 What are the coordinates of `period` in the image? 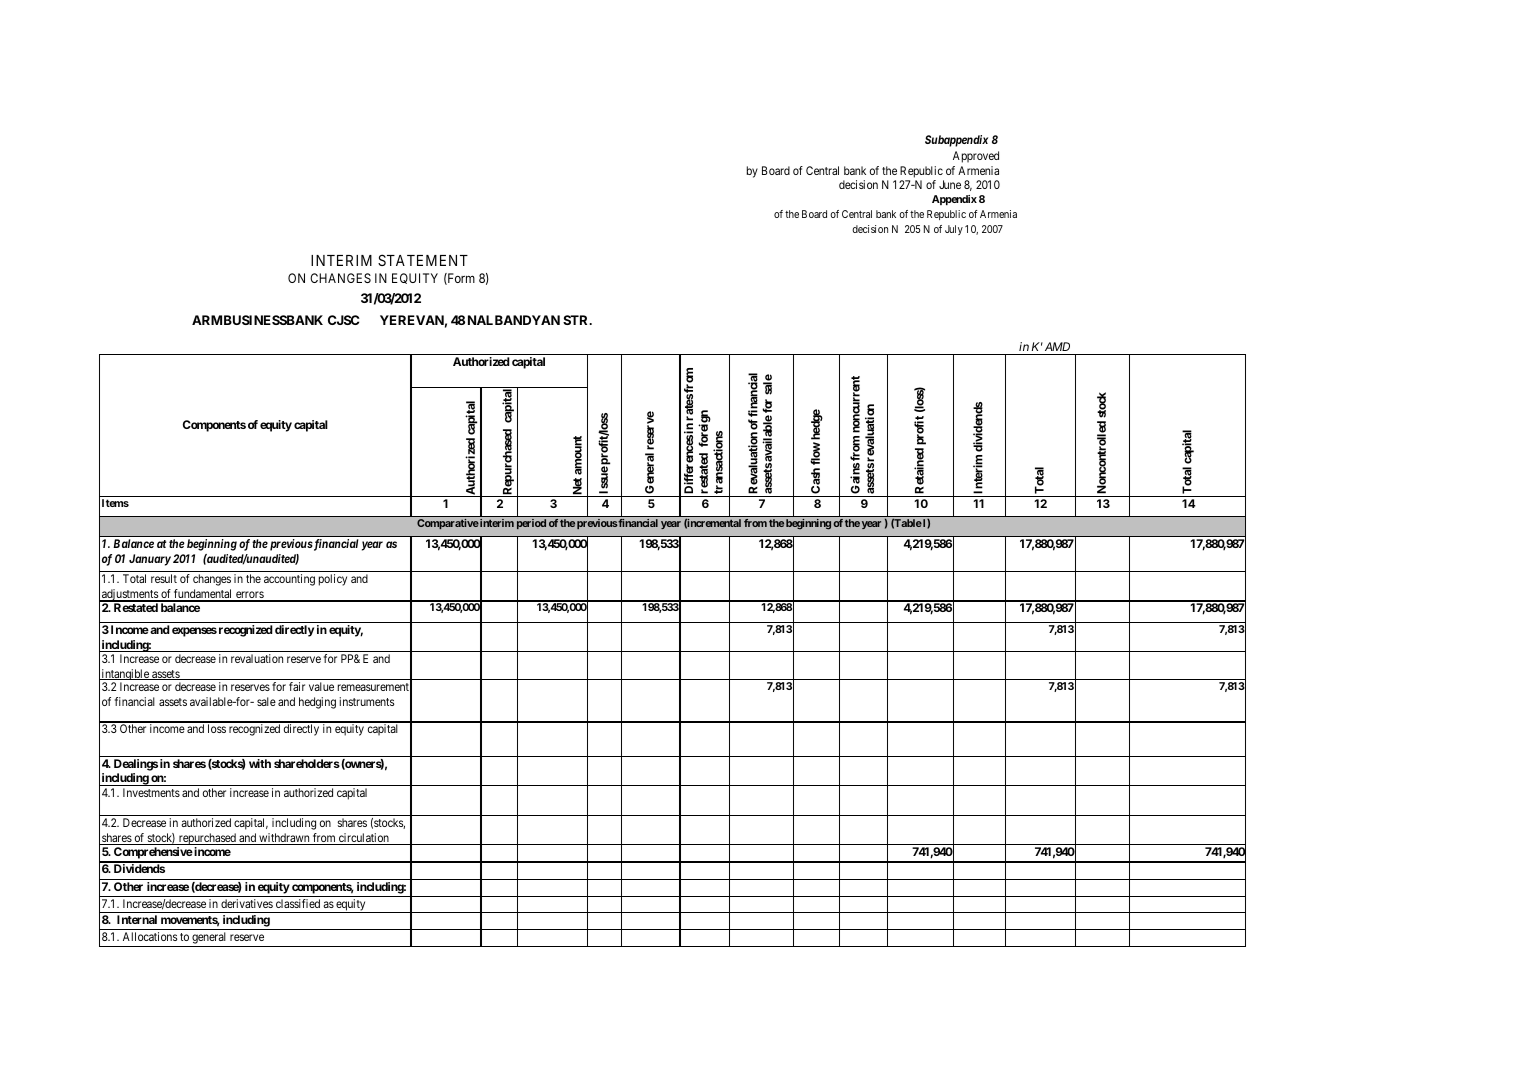 It's located at (531, 524).
